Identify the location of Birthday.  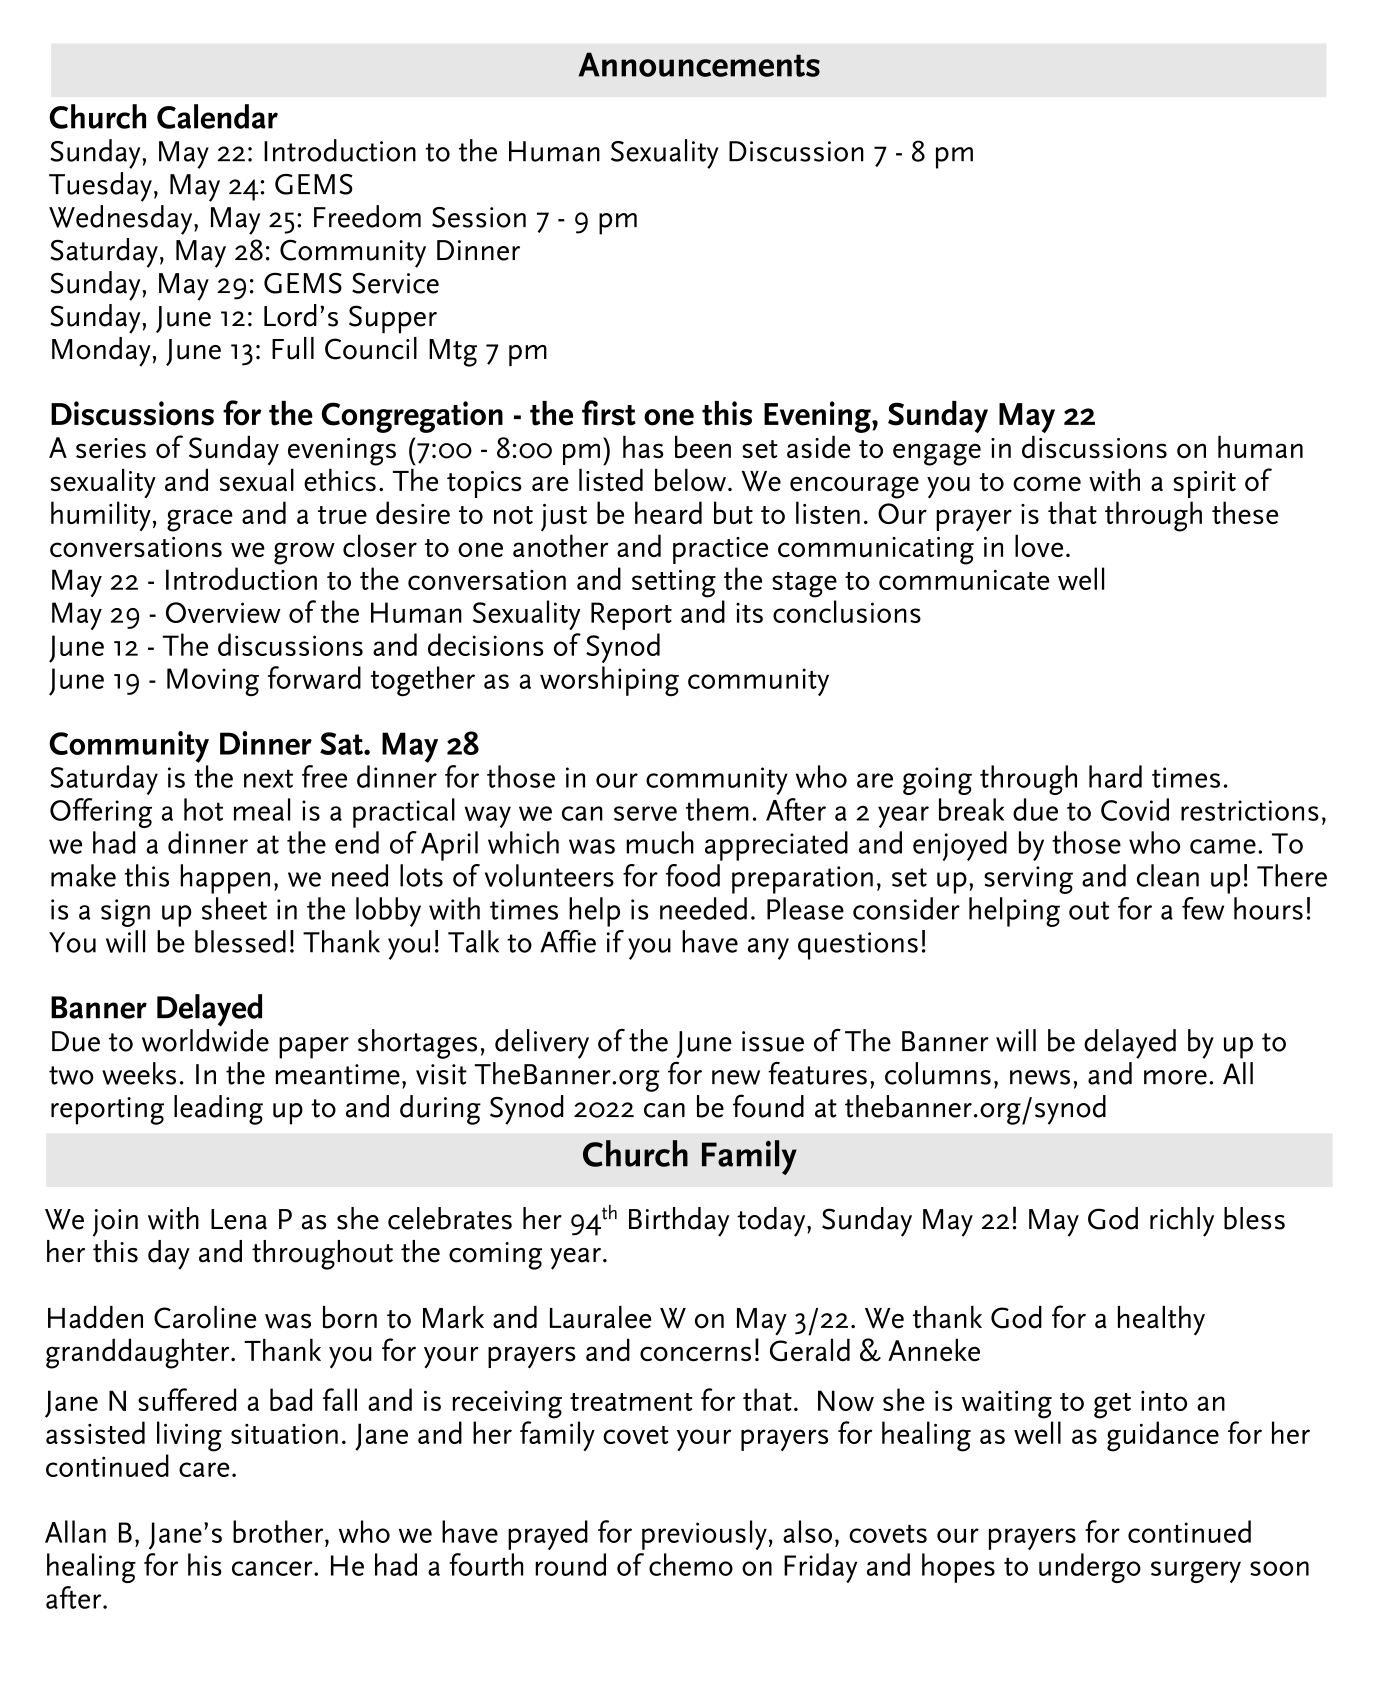
(679, 1222).
